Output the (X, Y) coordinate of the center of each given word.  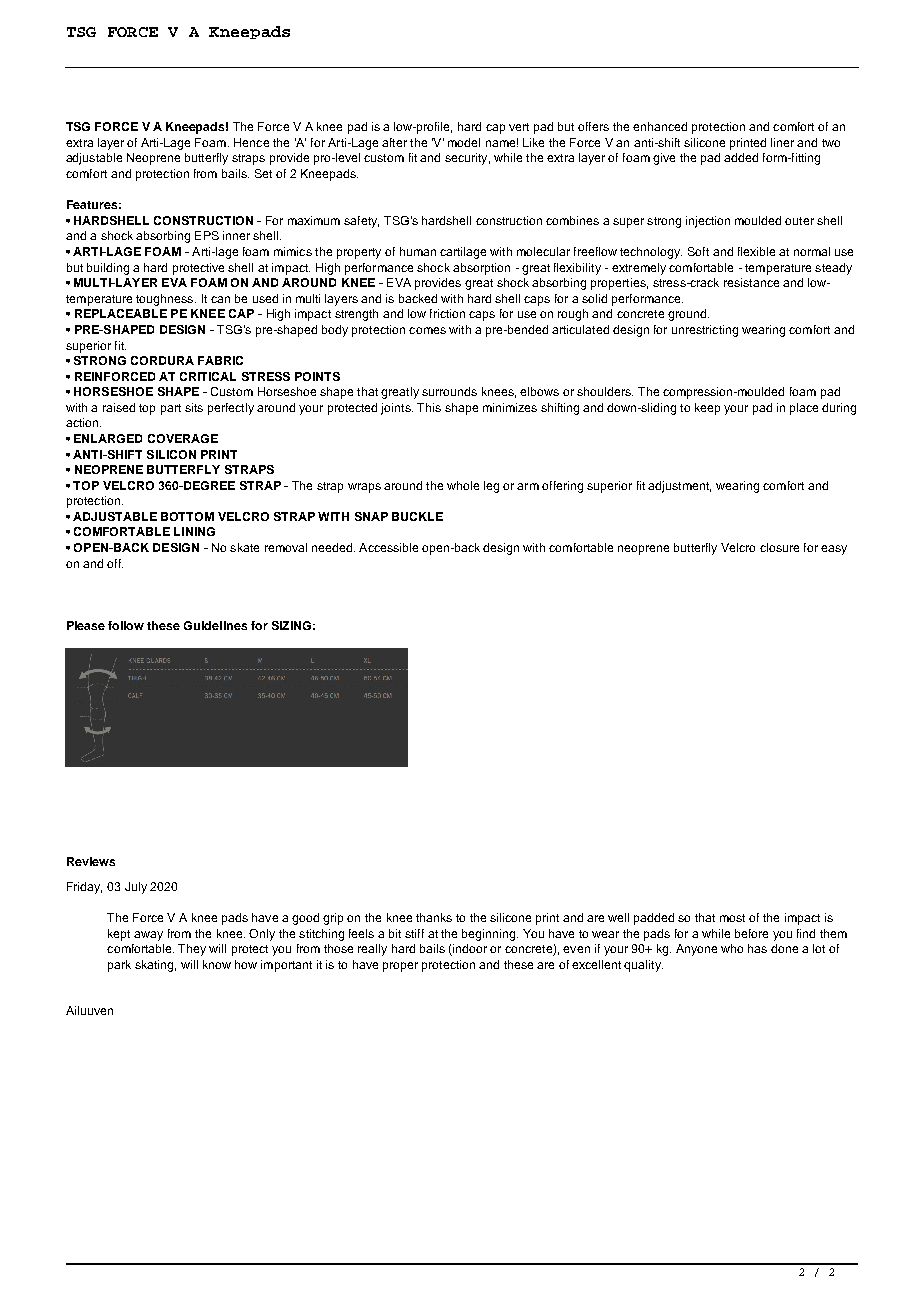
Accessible (388, 547)
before (751, 933)
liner (782, 142)
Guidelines (215, 625)
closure (779, 547)
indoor (469, 950)
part (171, 409)
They (192, 950)
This (429, 407)
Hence (251, 142)
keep (707, 409)
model (464, 142)
